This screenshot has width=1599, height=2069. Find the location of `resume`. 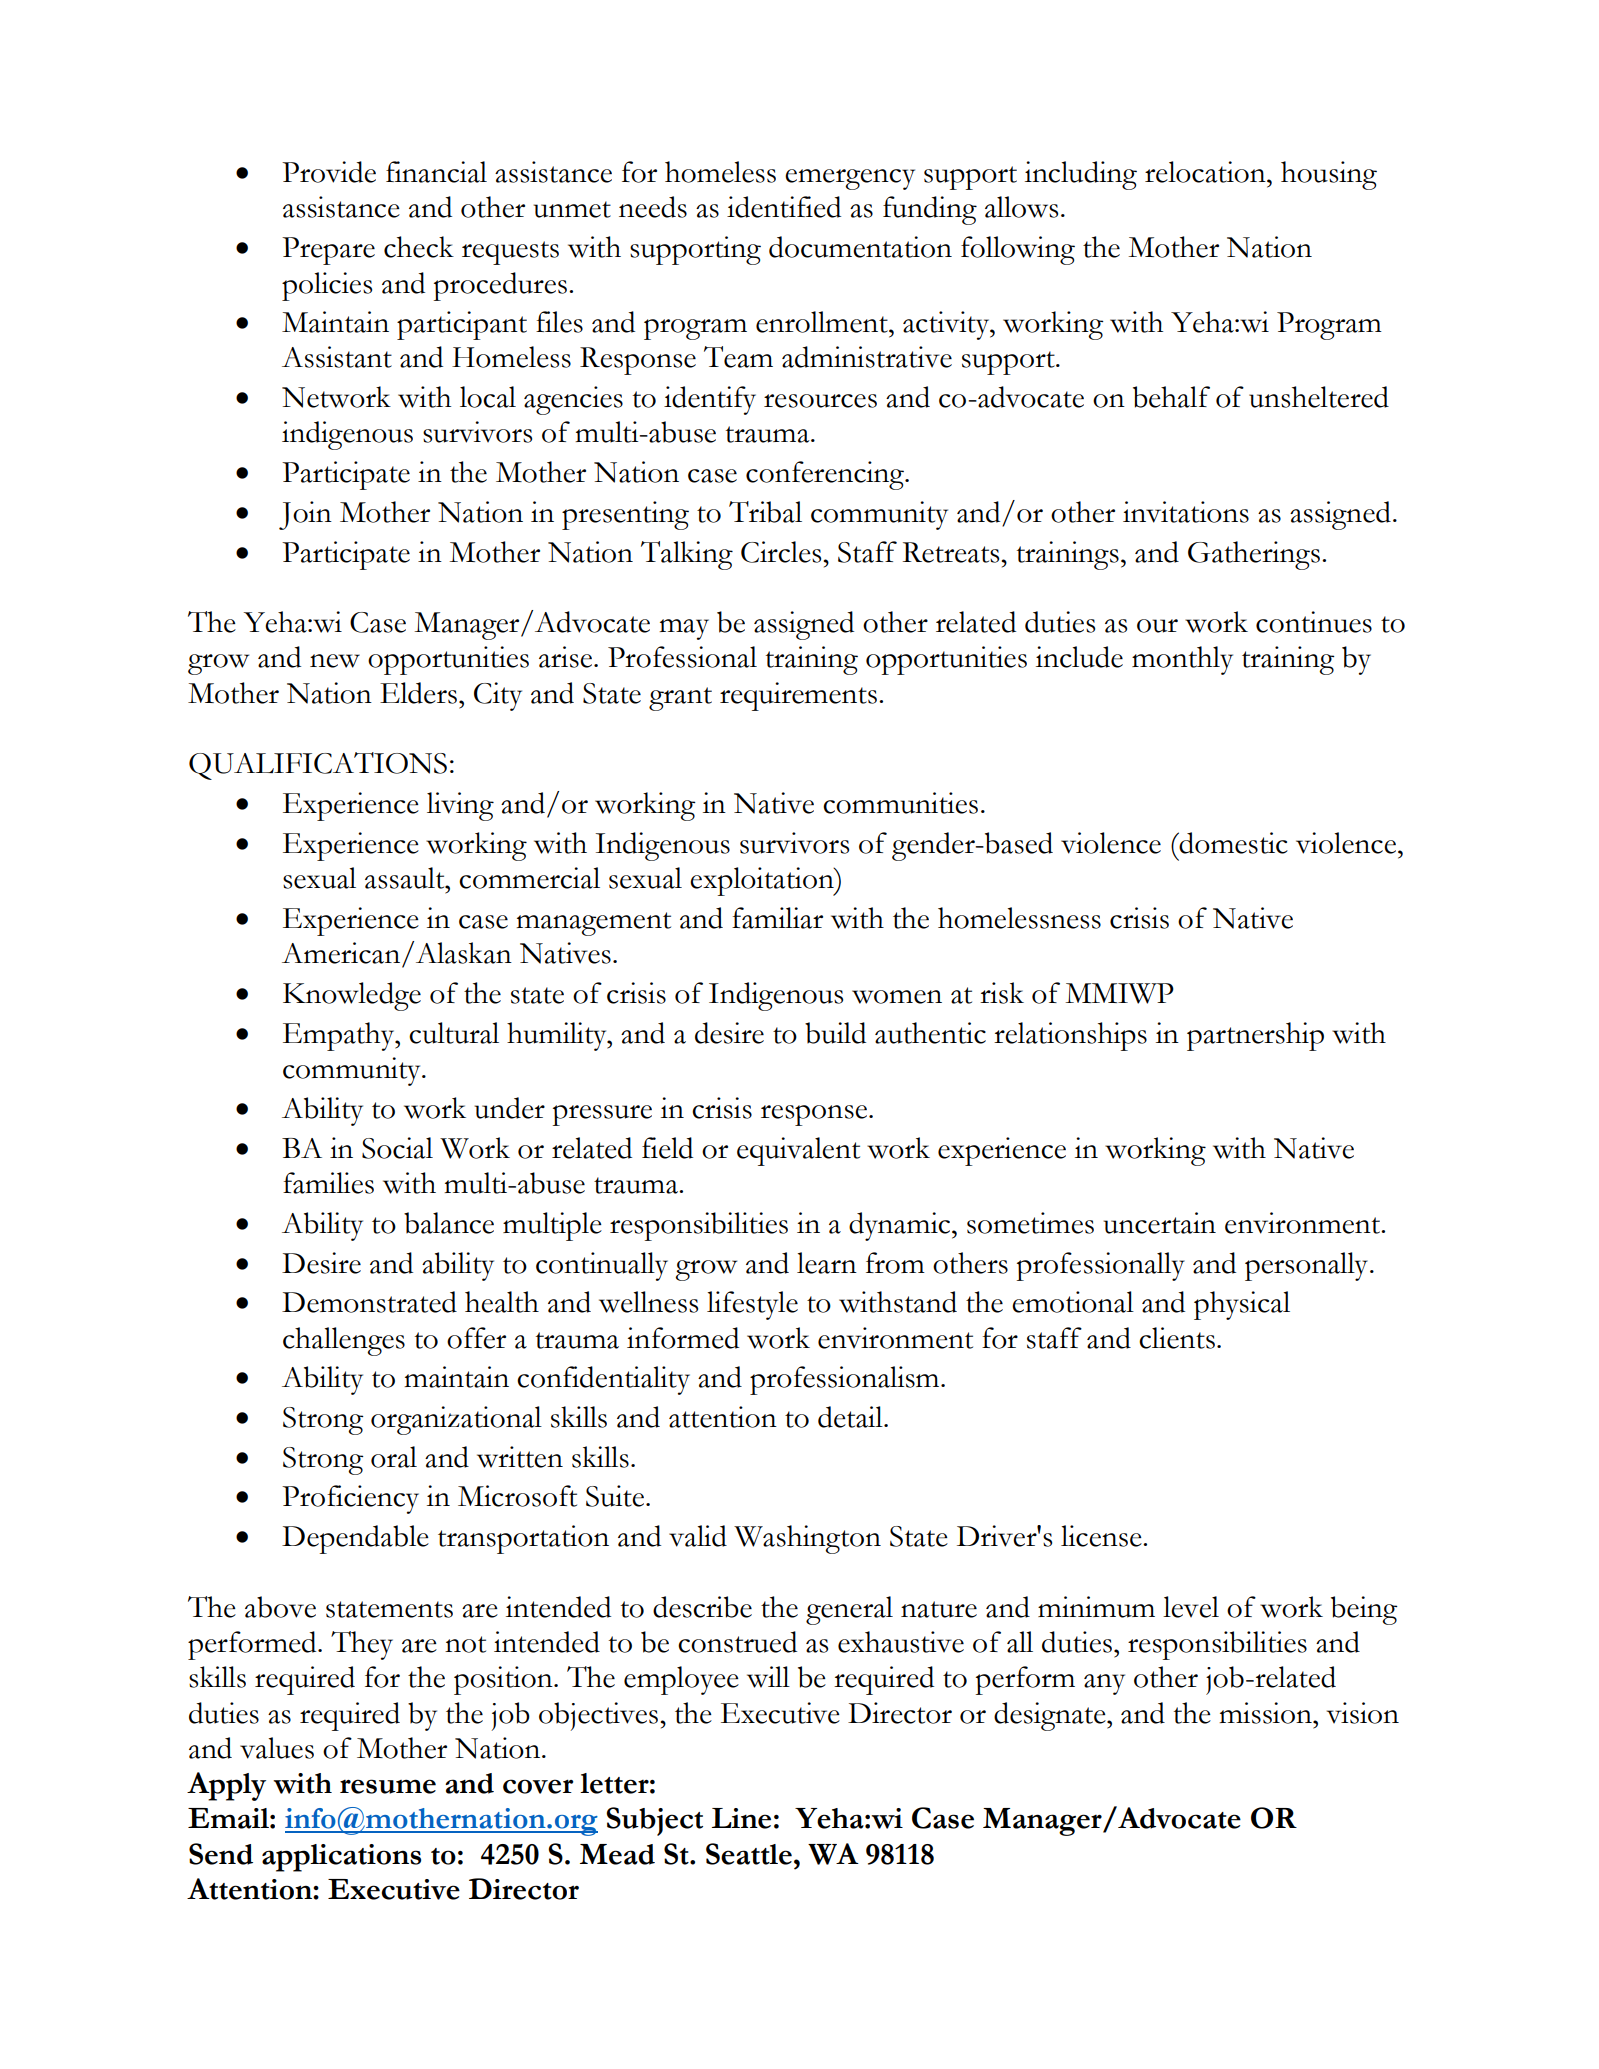

resume is located at coordinates (388, 1786).
